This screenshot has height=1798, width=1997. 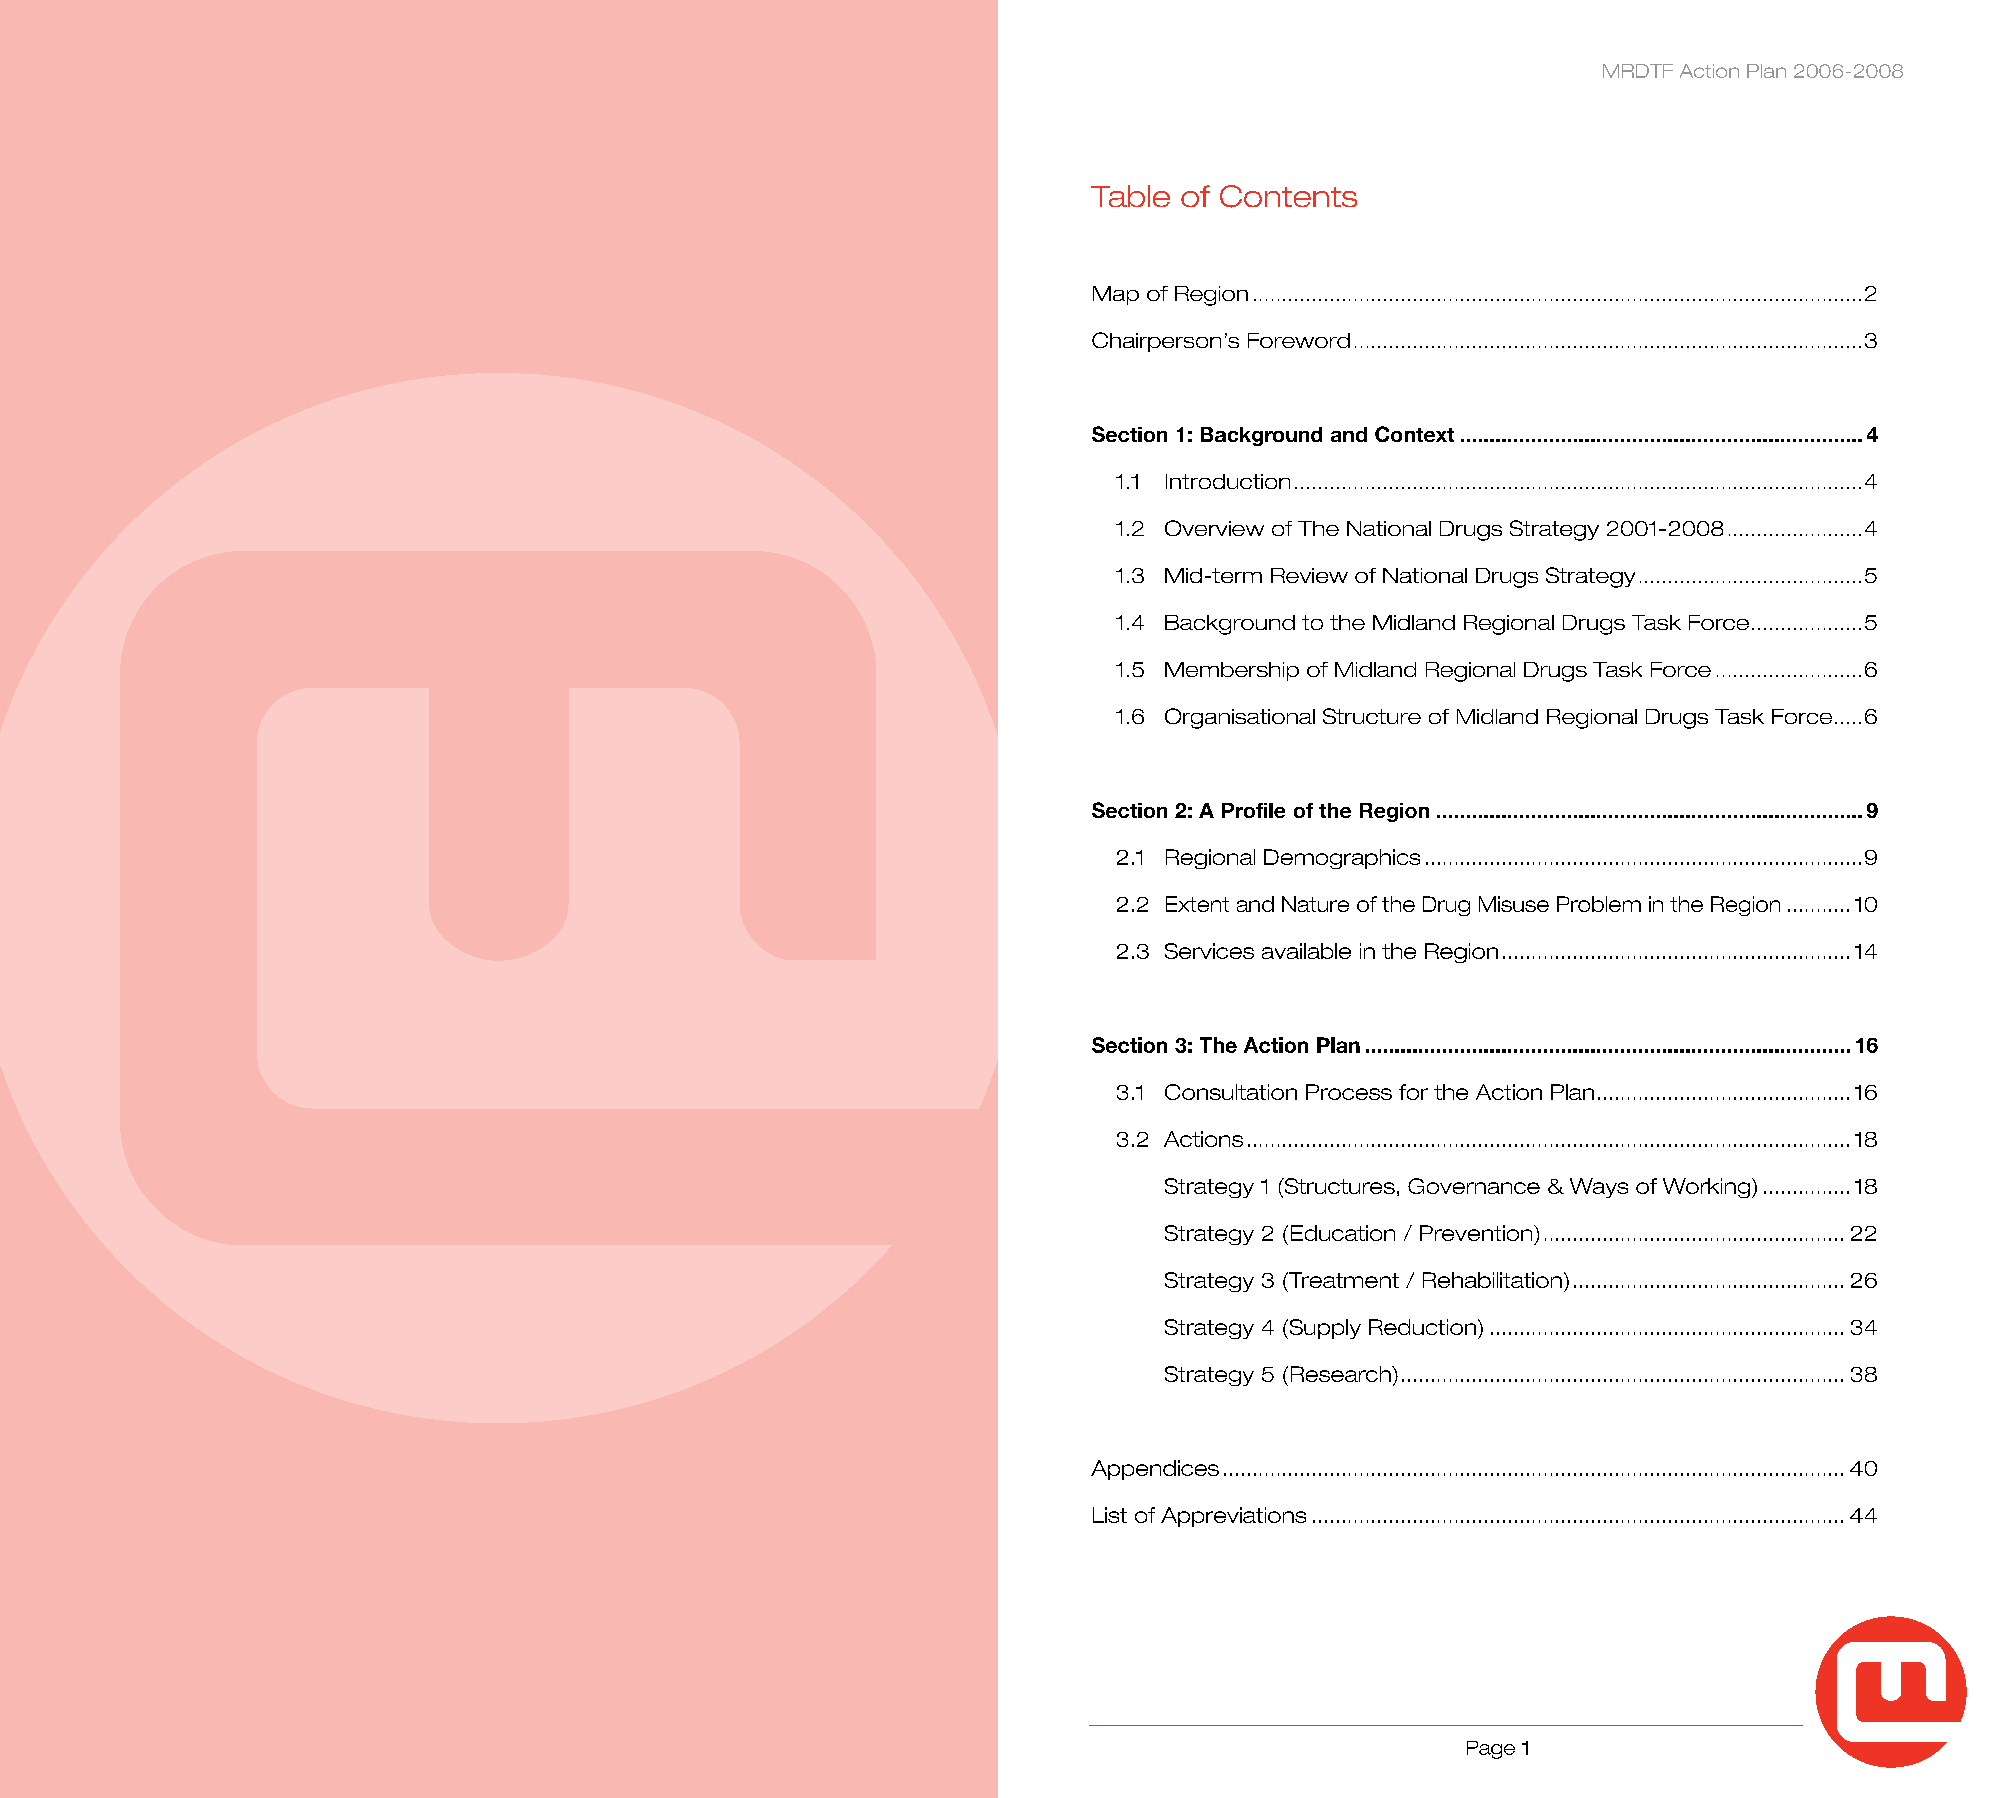 What do you see at coordinates (1343, 1233) in the screenshot?
I see `Education` at bounding box center [1343, 1233].
